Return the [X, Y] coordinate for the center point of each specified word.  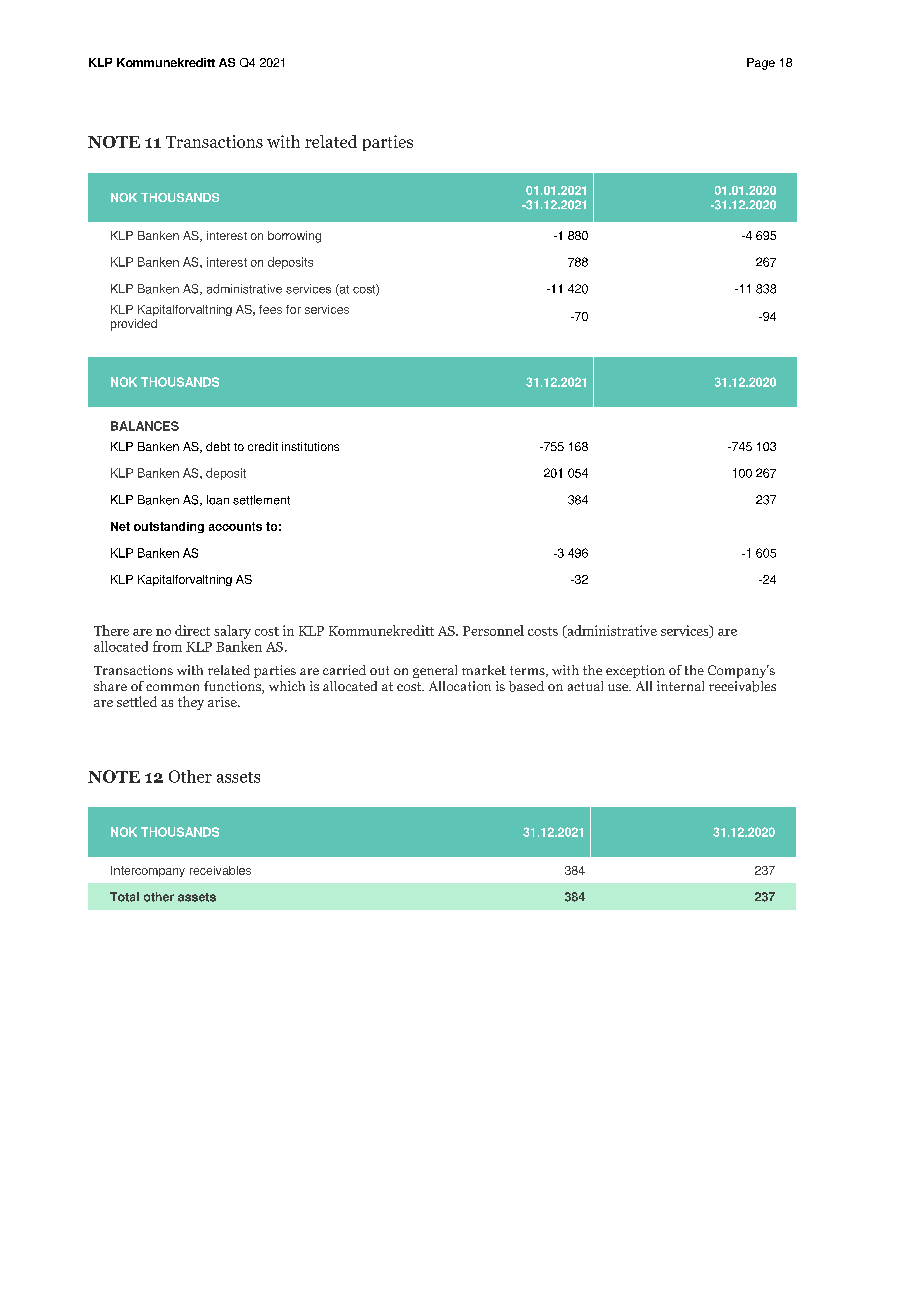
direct [192, 630]
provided [134, 325]
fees [270, 309]
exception [635, 671]
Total [124, 897]
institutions [310, 446]
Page [761, 64]
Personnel [493, 630]
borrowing [294, 237]
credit [263, 446]
